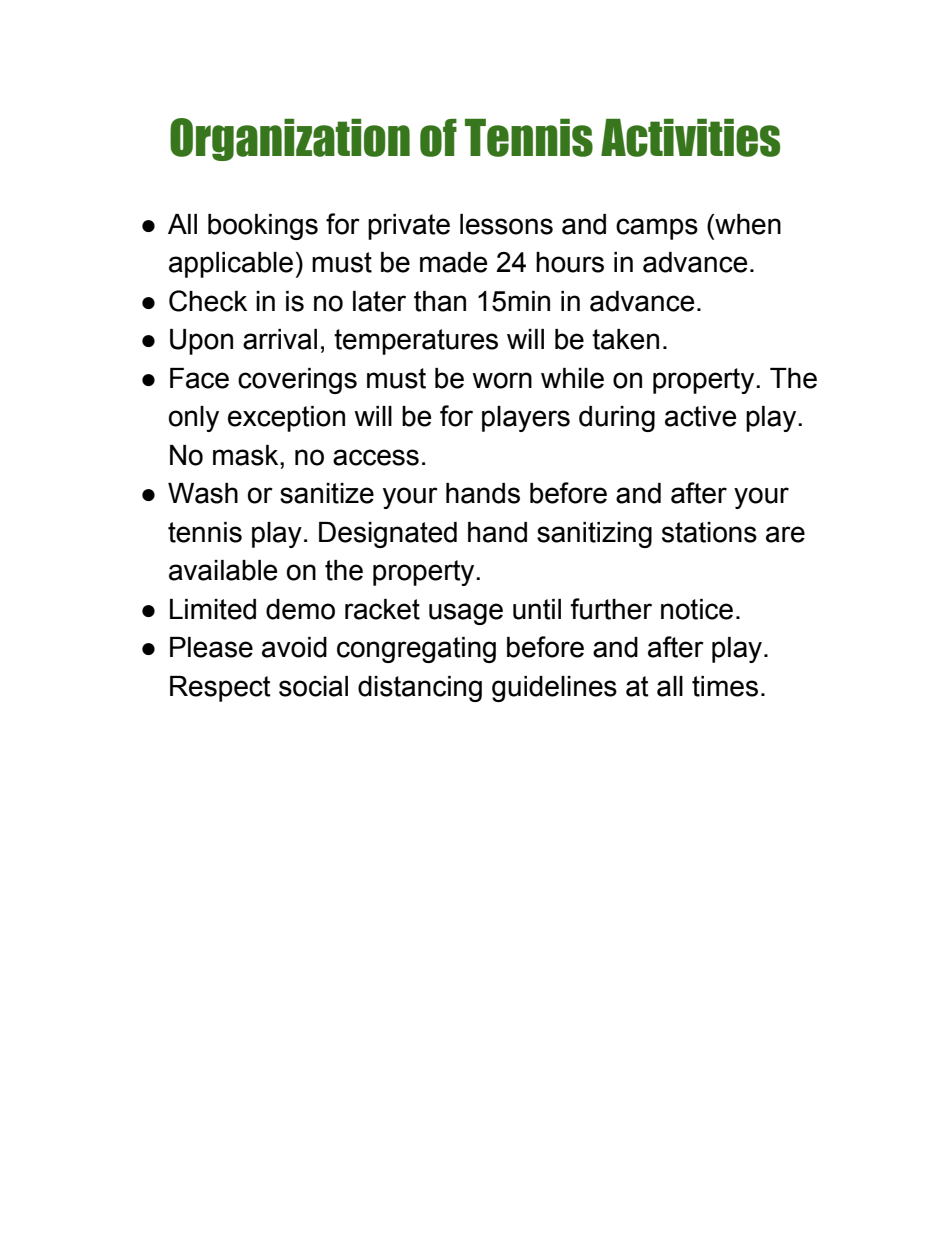  Describe the element at coordinates (453, 262) in the document. I see `made` at that location.
